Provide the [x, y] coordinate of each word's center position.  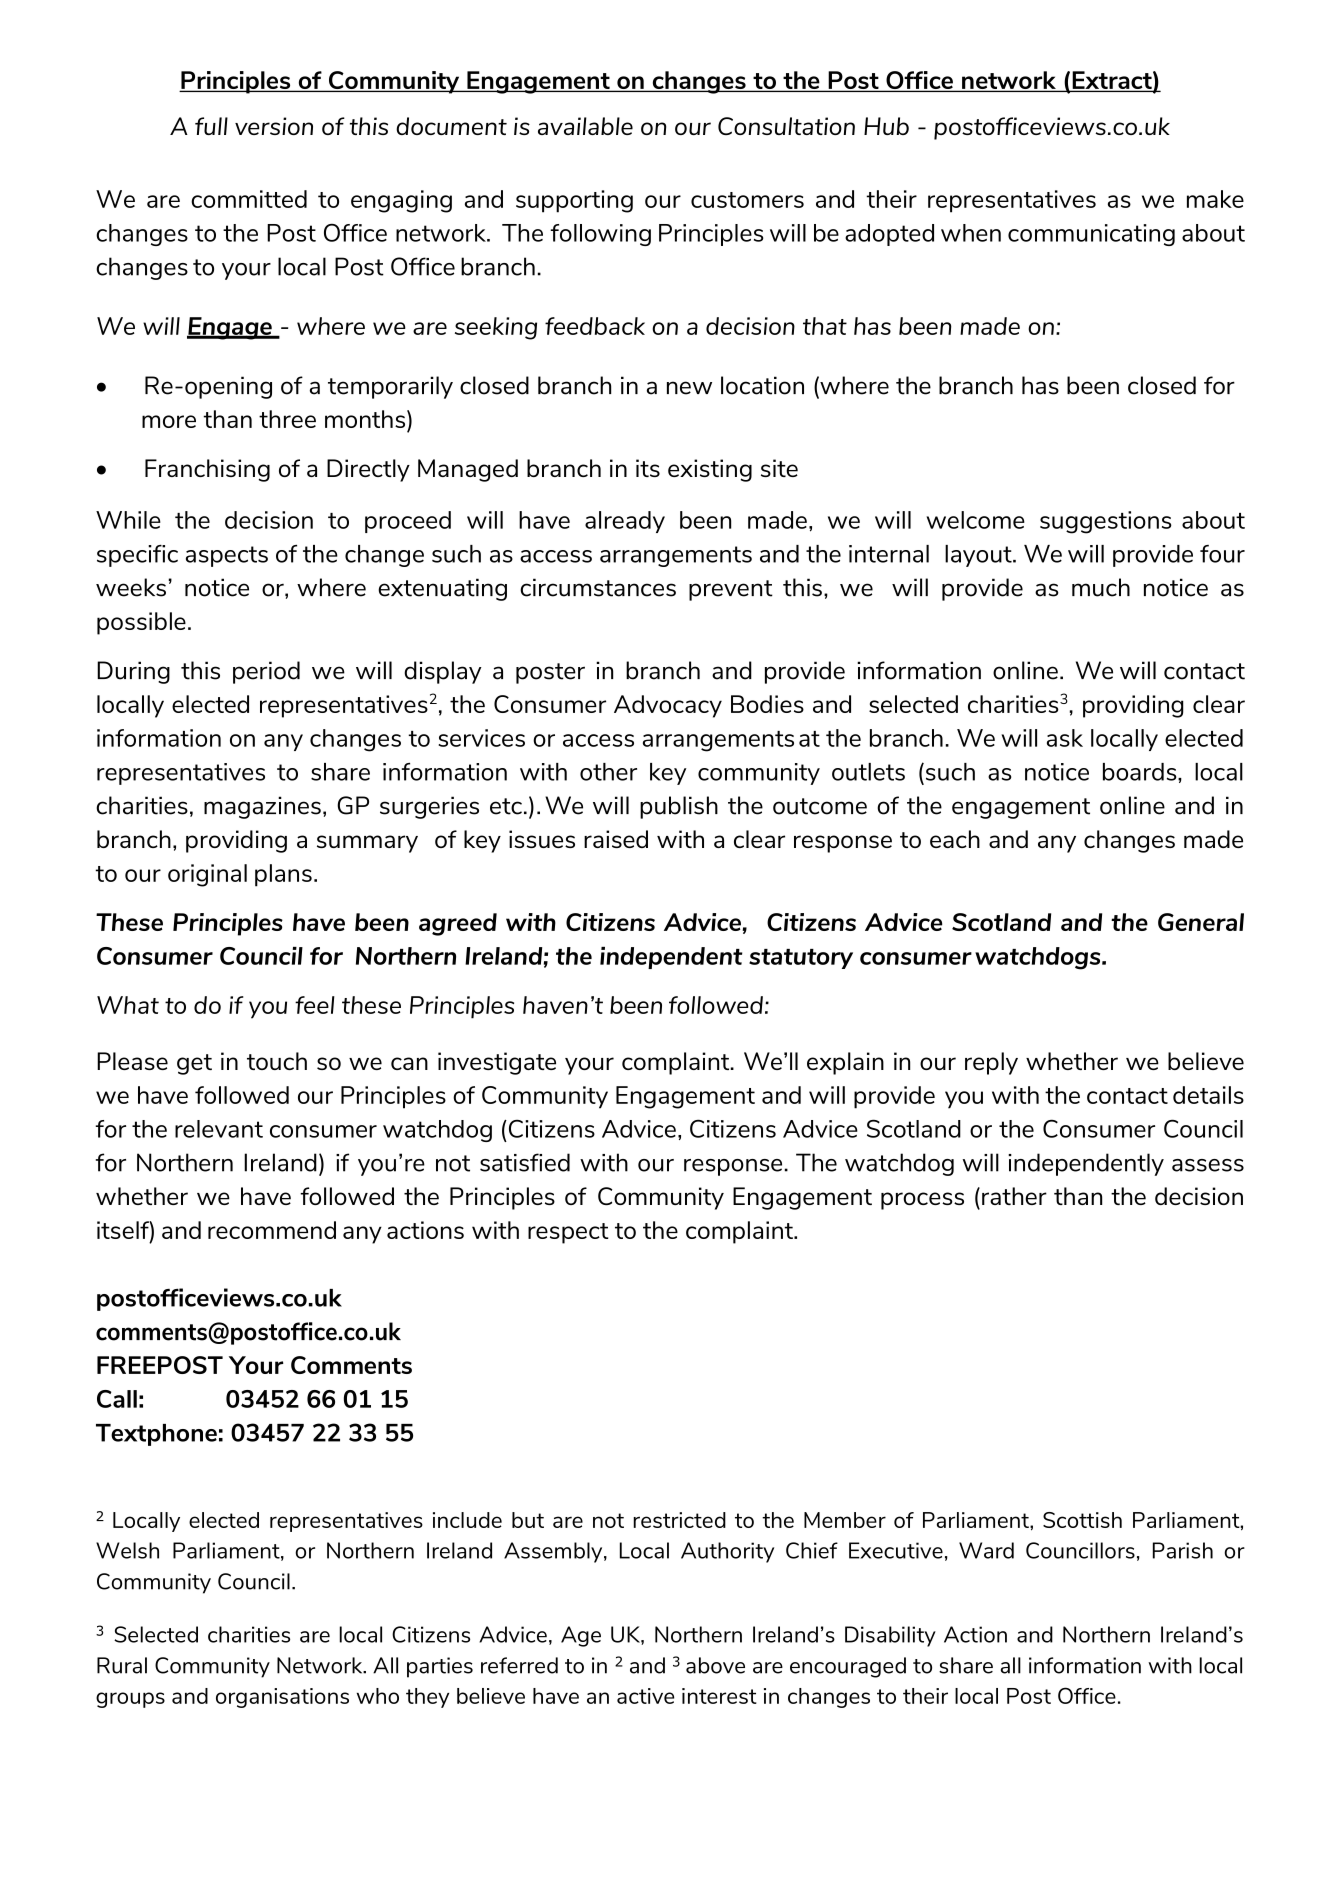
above [715, 1665]
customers [747, 200]
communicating [1091, 235]
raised [616, 839]
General [1201, 922]
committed [249, 199]
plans [283, 875]
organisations [282, 1698]
